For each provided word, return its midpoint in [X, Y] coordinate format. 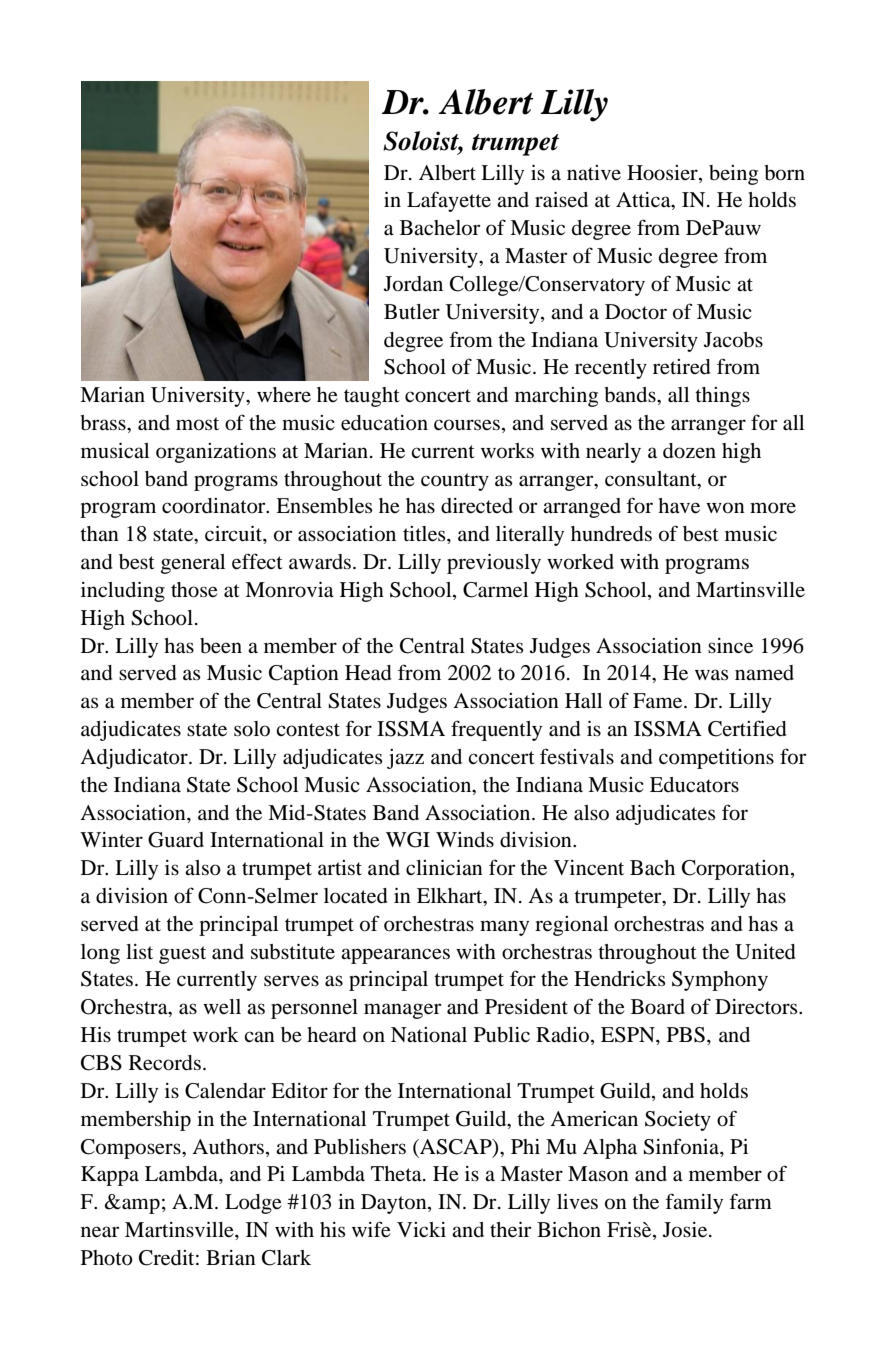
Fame [659, 701]
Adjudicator [135, 759]
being [733, 175]
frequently [496, 730]
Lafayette [449, 201]
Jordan [413, 284]
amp [140, 1206]
